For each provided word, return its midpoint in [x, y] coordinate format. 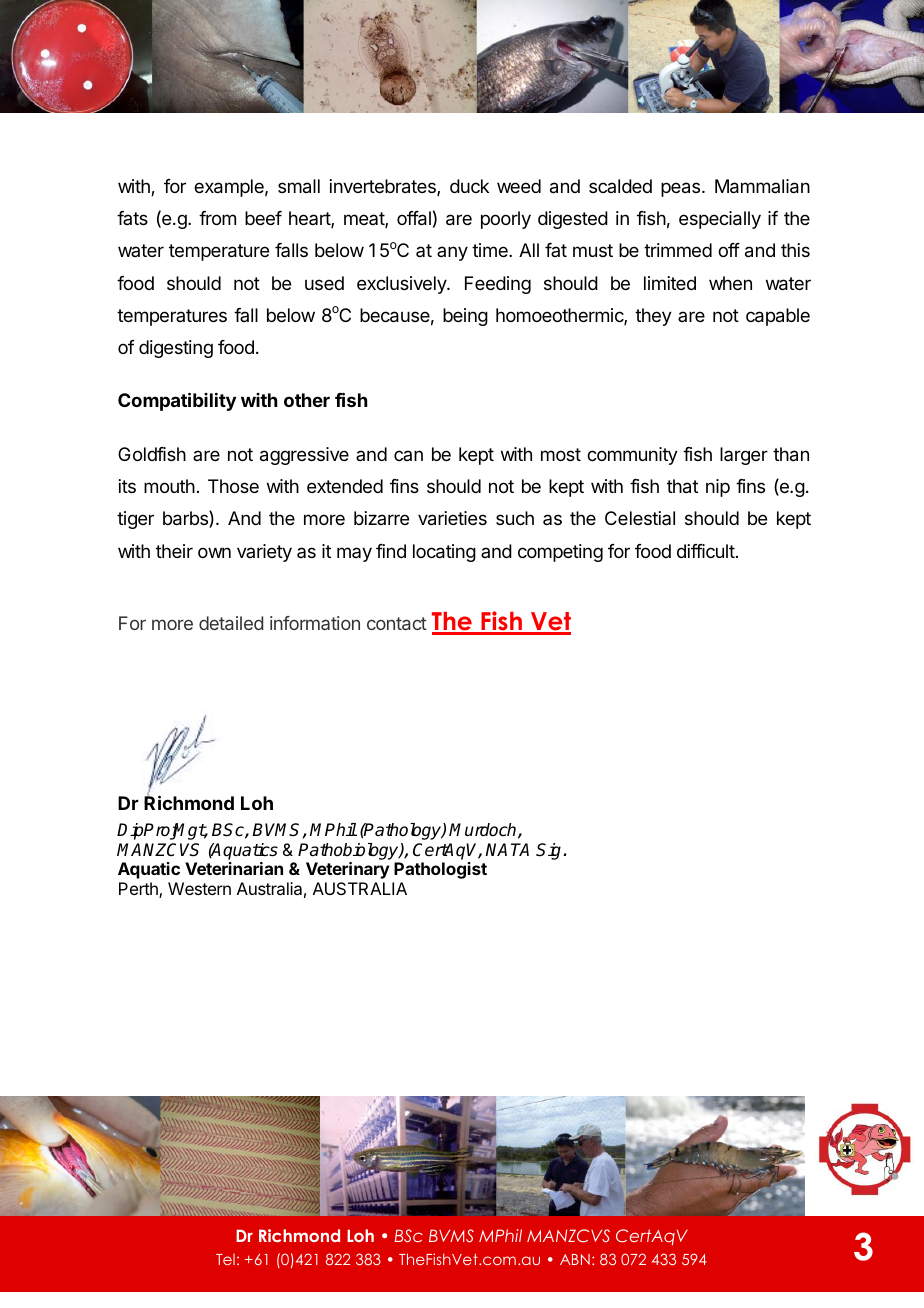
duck [469, 186]
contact [397, 623]
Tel [225, 1259]
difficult [706, 551]
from [217, 218]
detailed [231, 623]
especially [720, 220]
